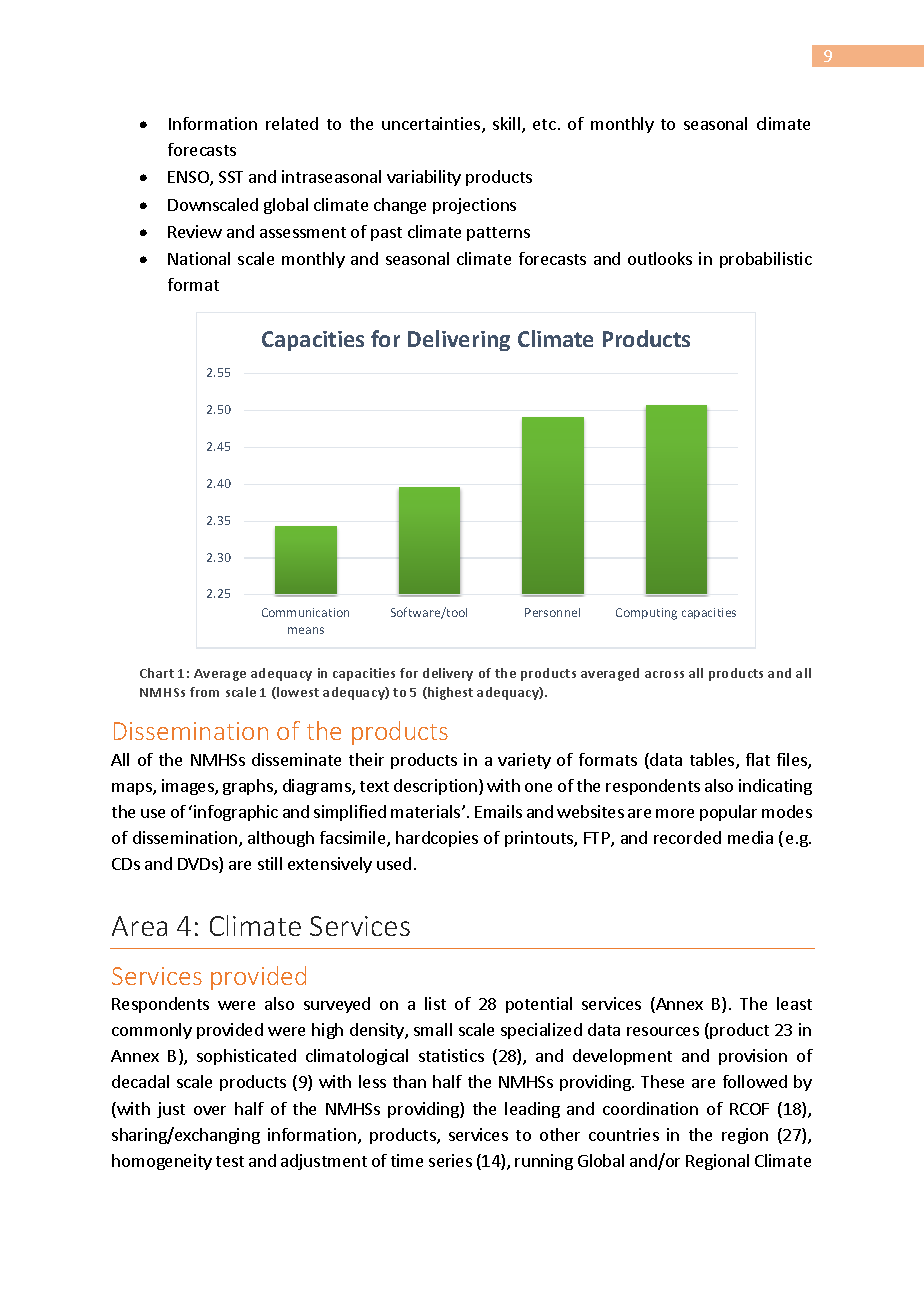 This document has width=924, height=1308. I want to click on over, so click(210, 1110).
